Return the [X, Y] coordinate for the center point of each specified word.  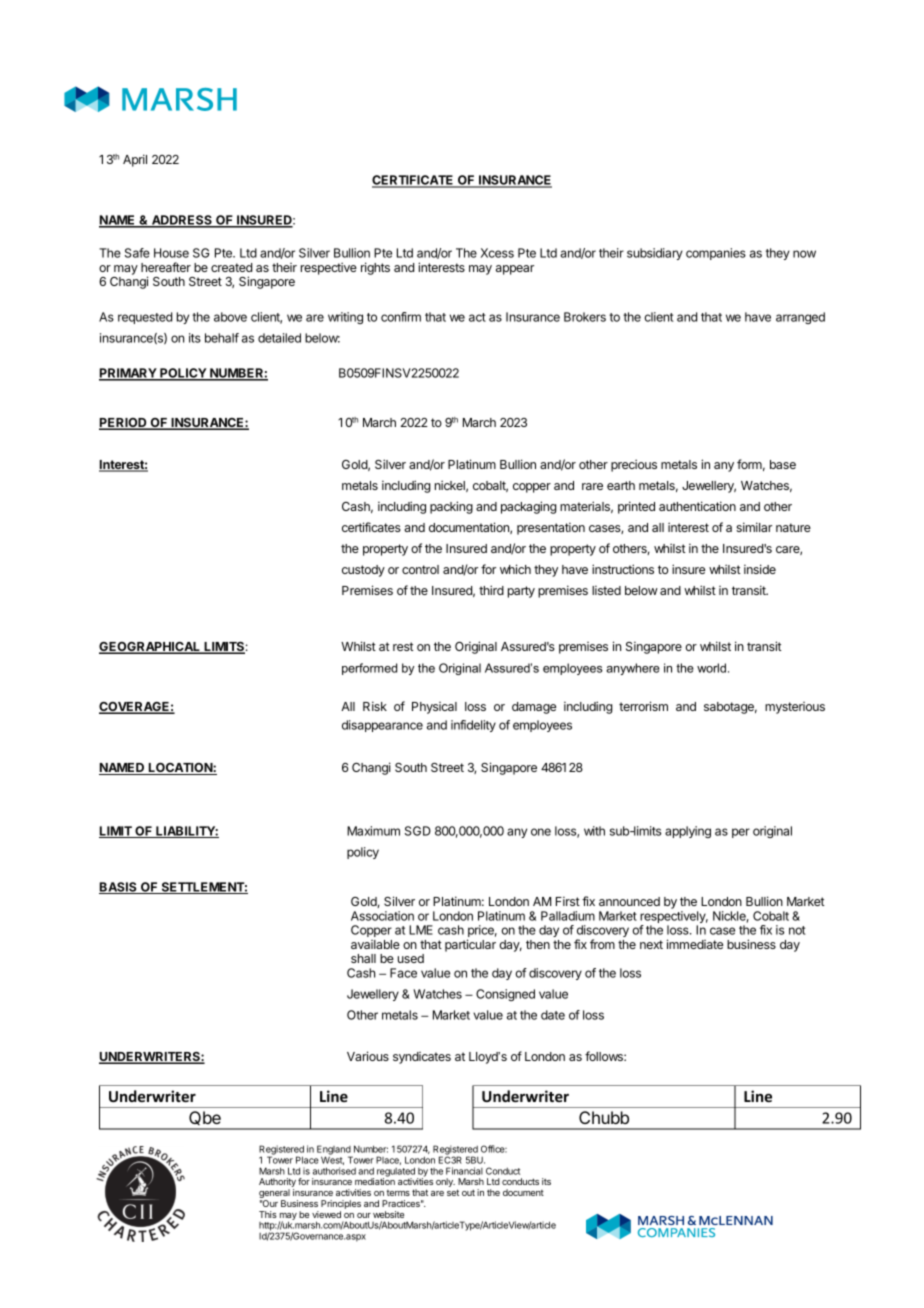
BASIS [119, 888]
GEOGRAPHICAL [151, 648]
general [274, 1195]
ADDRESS [182, 221]
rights [375, 268]
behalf [222, 338]
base [783, 464]
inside [760, 569]
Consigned [505, 995]
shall [363, 958]
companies [716, 254]
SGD [418, 831]
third [491, 590]
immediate [695, 944]
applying [688, 832]
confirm [401, 317]
